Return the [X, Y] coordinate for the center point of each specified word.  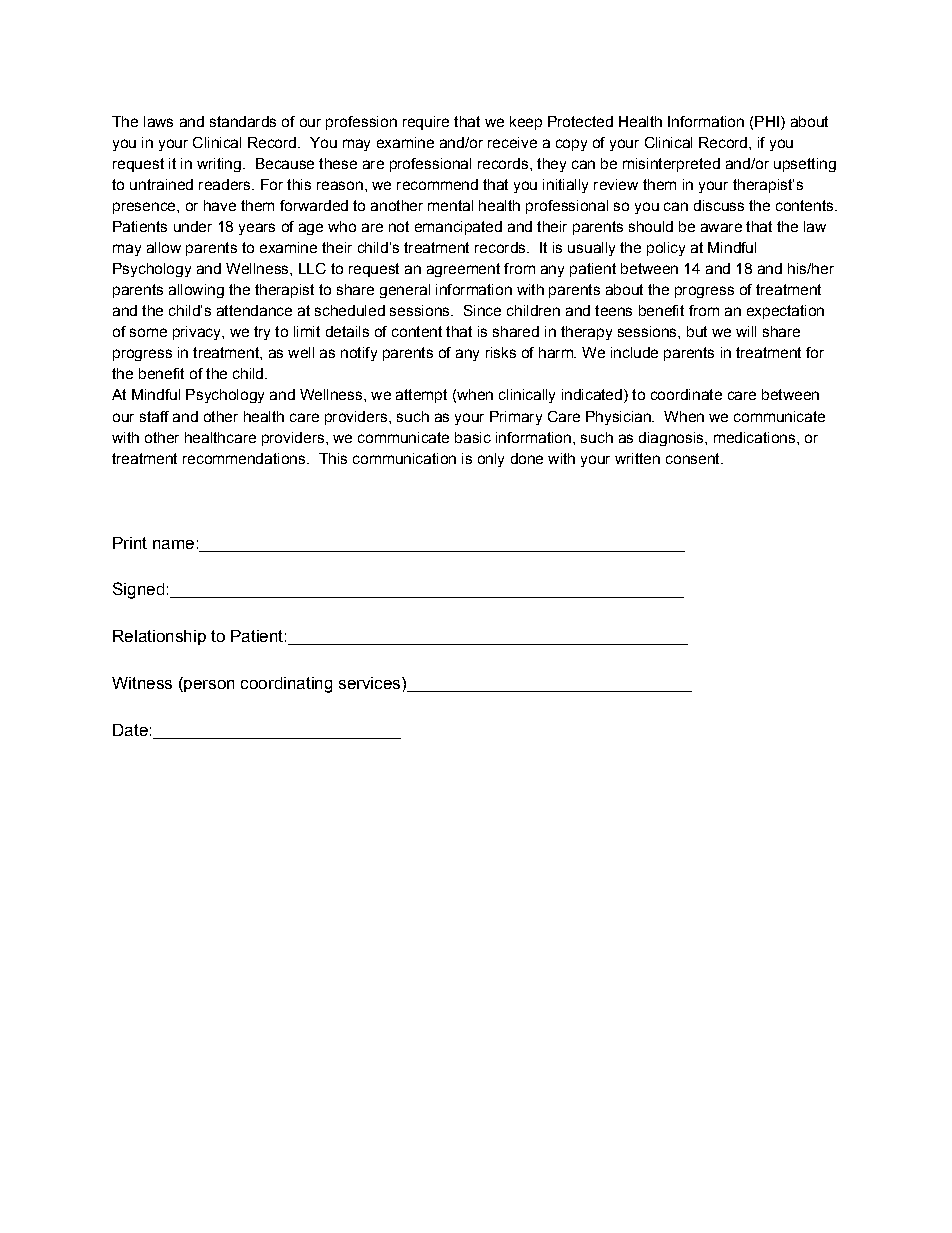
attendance [254, 310]
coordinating [286, 685]
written [637, 458]
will [746, 331]
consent [694, 458]
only [491, 460]
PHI [767, 121]
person [208, 684]
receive [512, 142]
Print [130, 543]
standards [243, 121]
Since [482, 310]
